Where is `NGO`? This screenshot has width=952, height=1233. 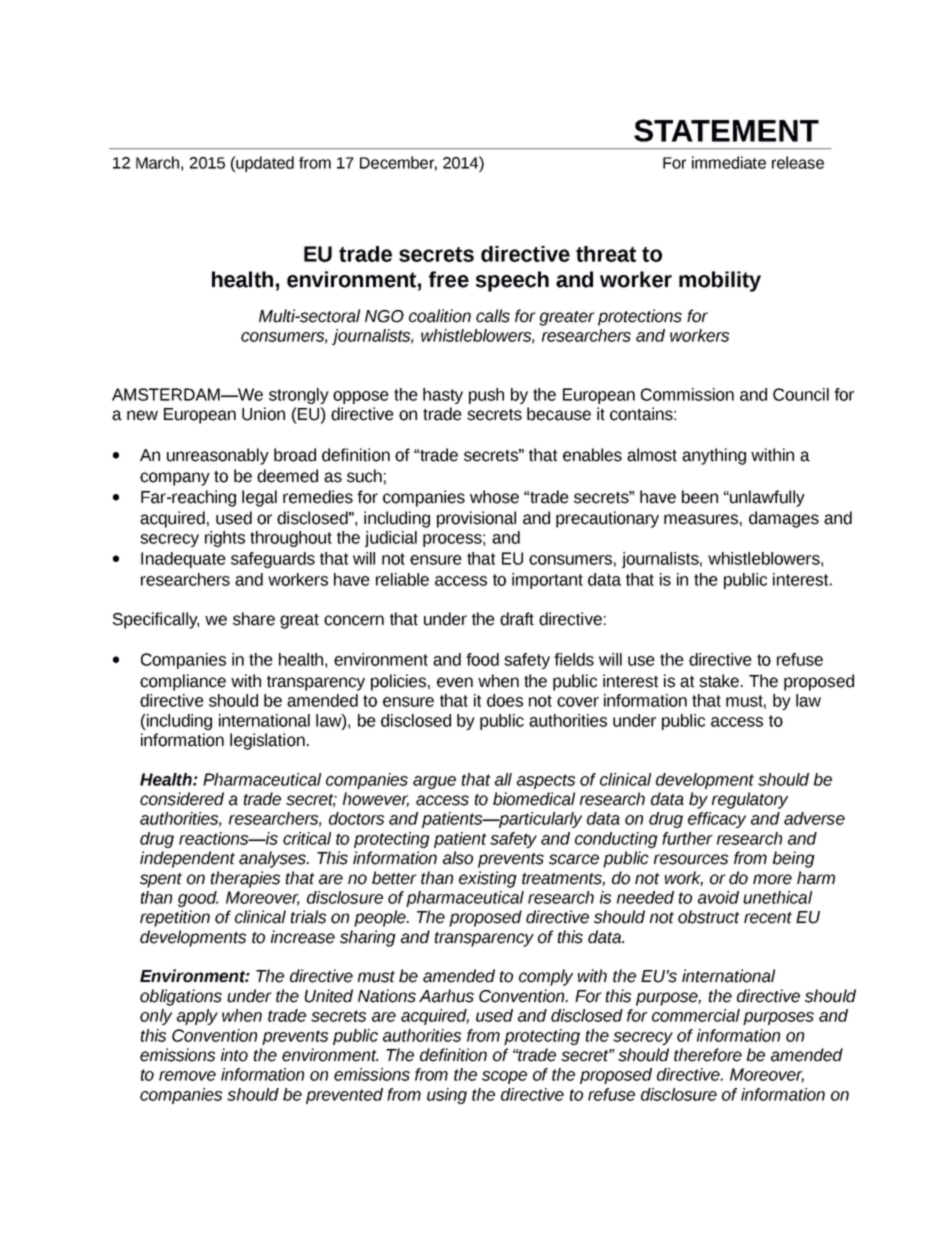 NGO is located at coordinates (384, 316).
